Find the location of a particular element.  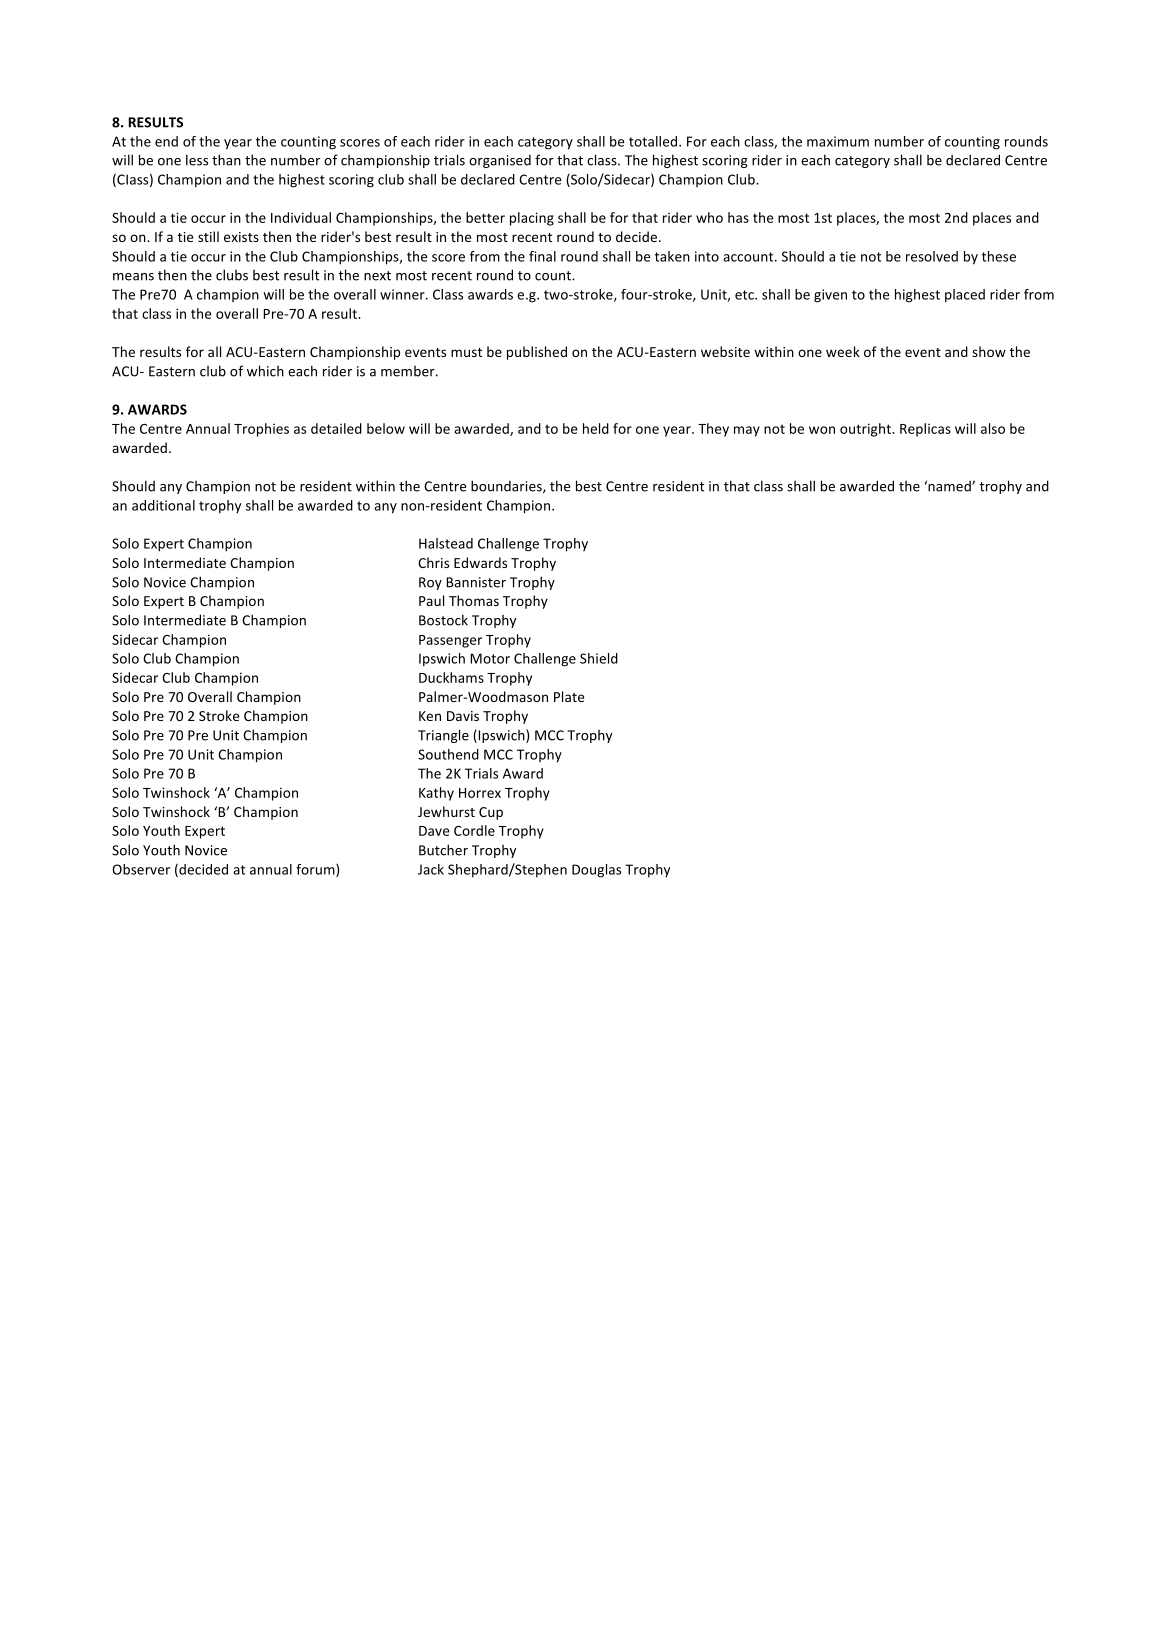

organised is located at coordinates (500, 161).
